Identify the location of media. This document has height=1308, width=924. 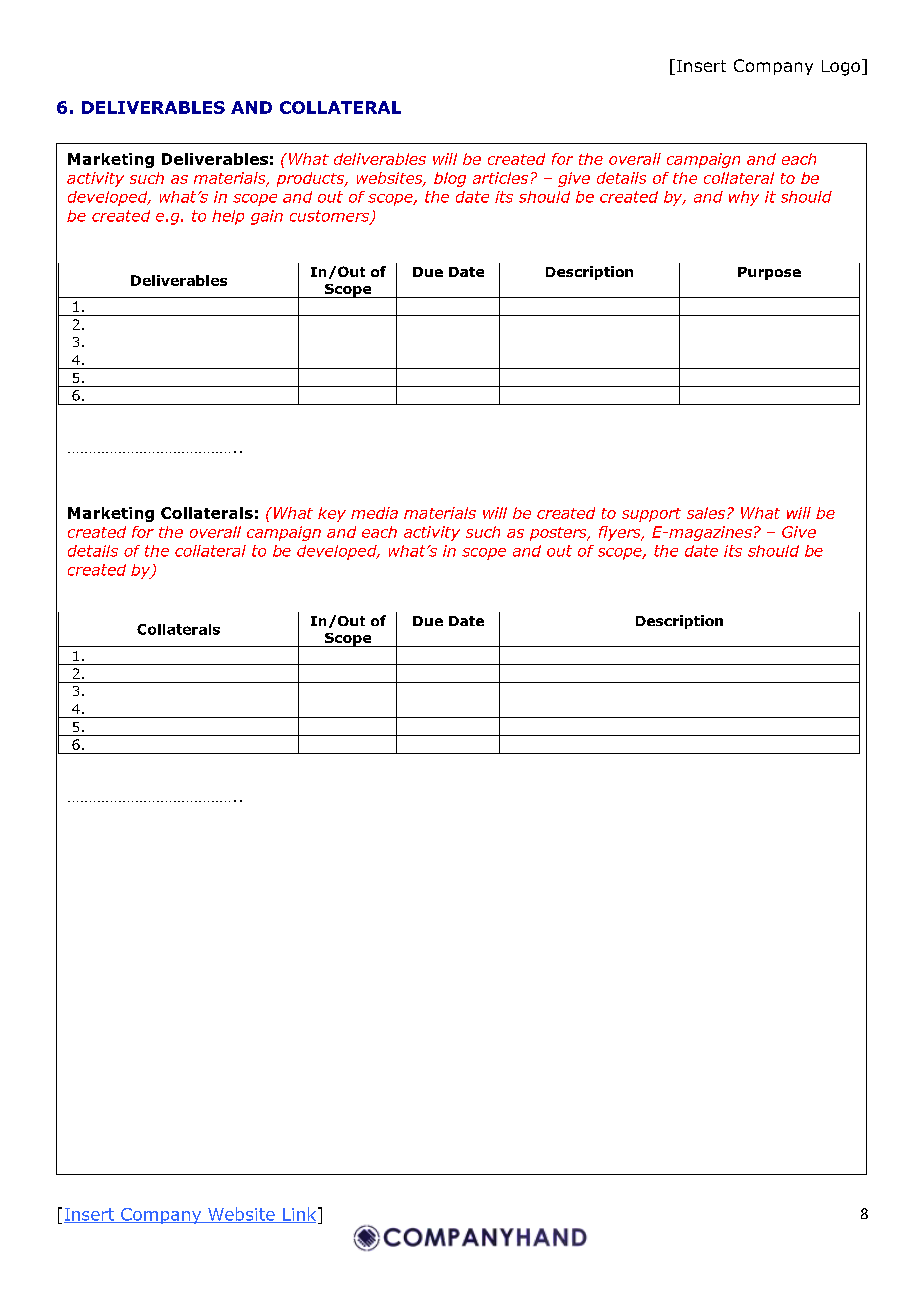
(374, 513).
